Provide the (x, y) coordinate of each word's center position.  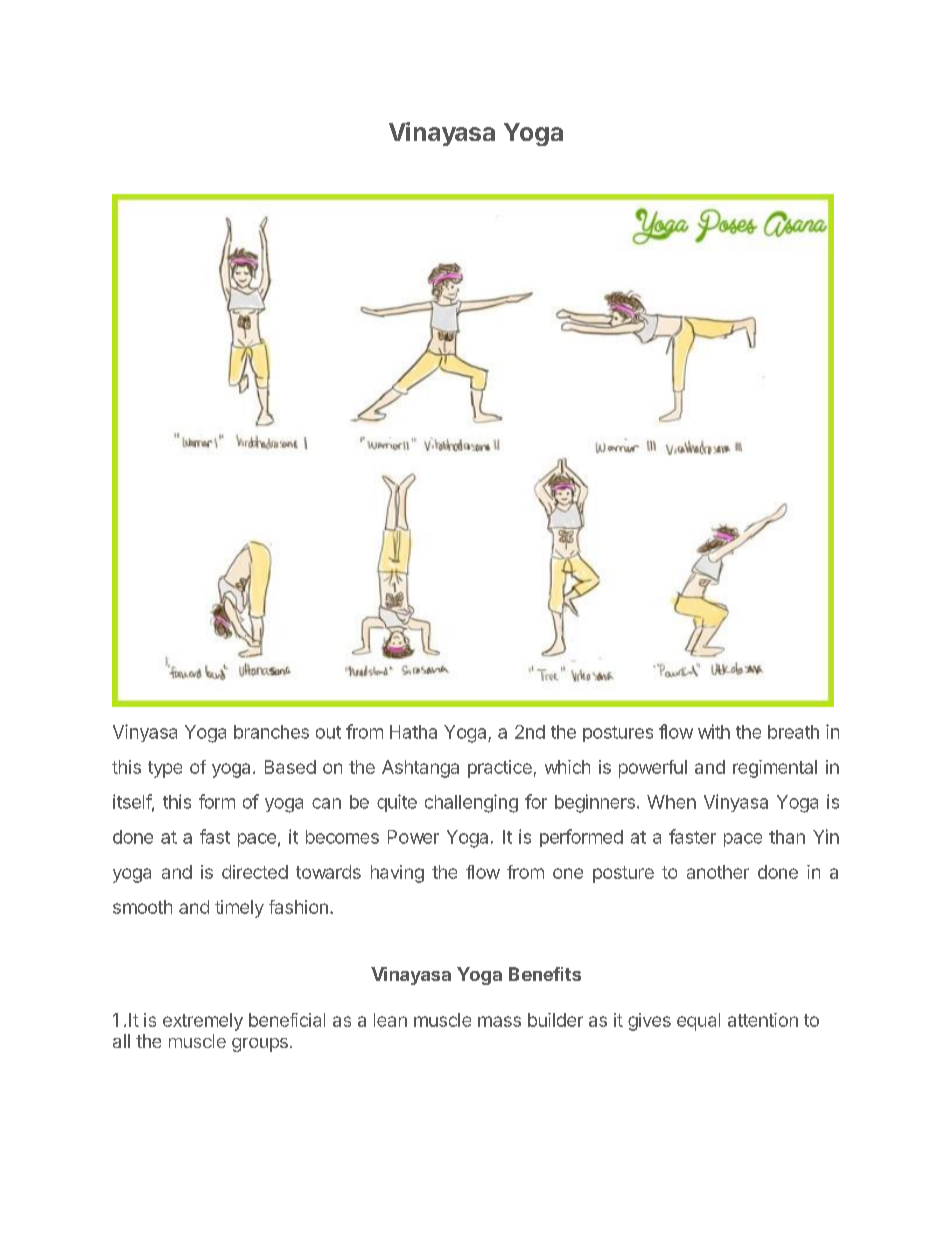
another (718, 872)
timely (239, 909)
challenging (471, 803)
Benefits (545, 974)
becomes (342, 837)
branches (271, 732)
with (714, 731)
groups (260, 1045)
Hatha (413, 732)
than (787, 837)
